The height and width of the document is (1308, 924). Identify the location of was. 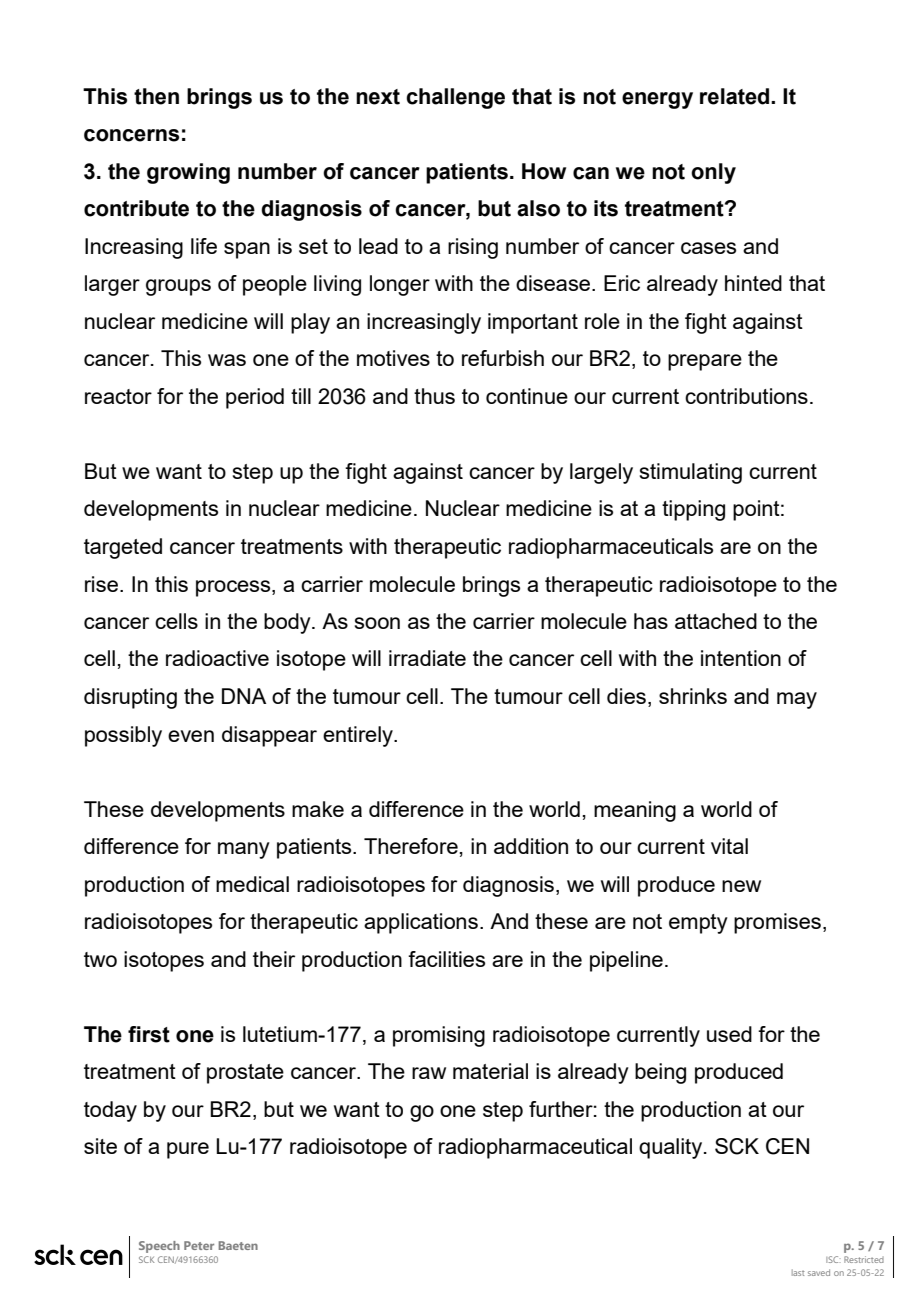
(227, 360).
